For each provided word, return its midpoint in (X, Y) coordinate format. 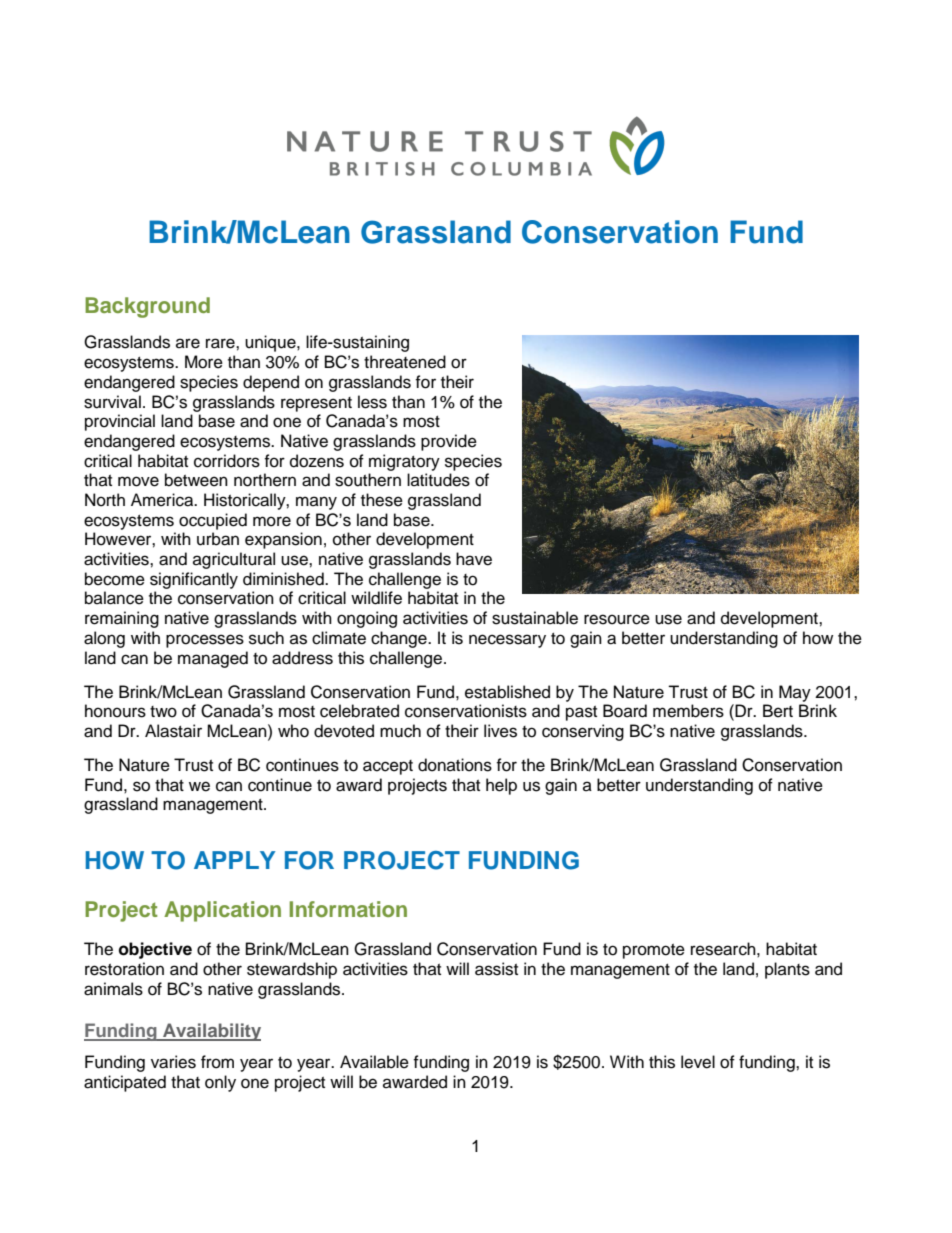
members (688, 711)
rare (221, 343)
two (163, 712)
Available (374, 1062)
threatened (405, 362)
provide (449, 442)
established (507, 692)
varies (173, 1062)
